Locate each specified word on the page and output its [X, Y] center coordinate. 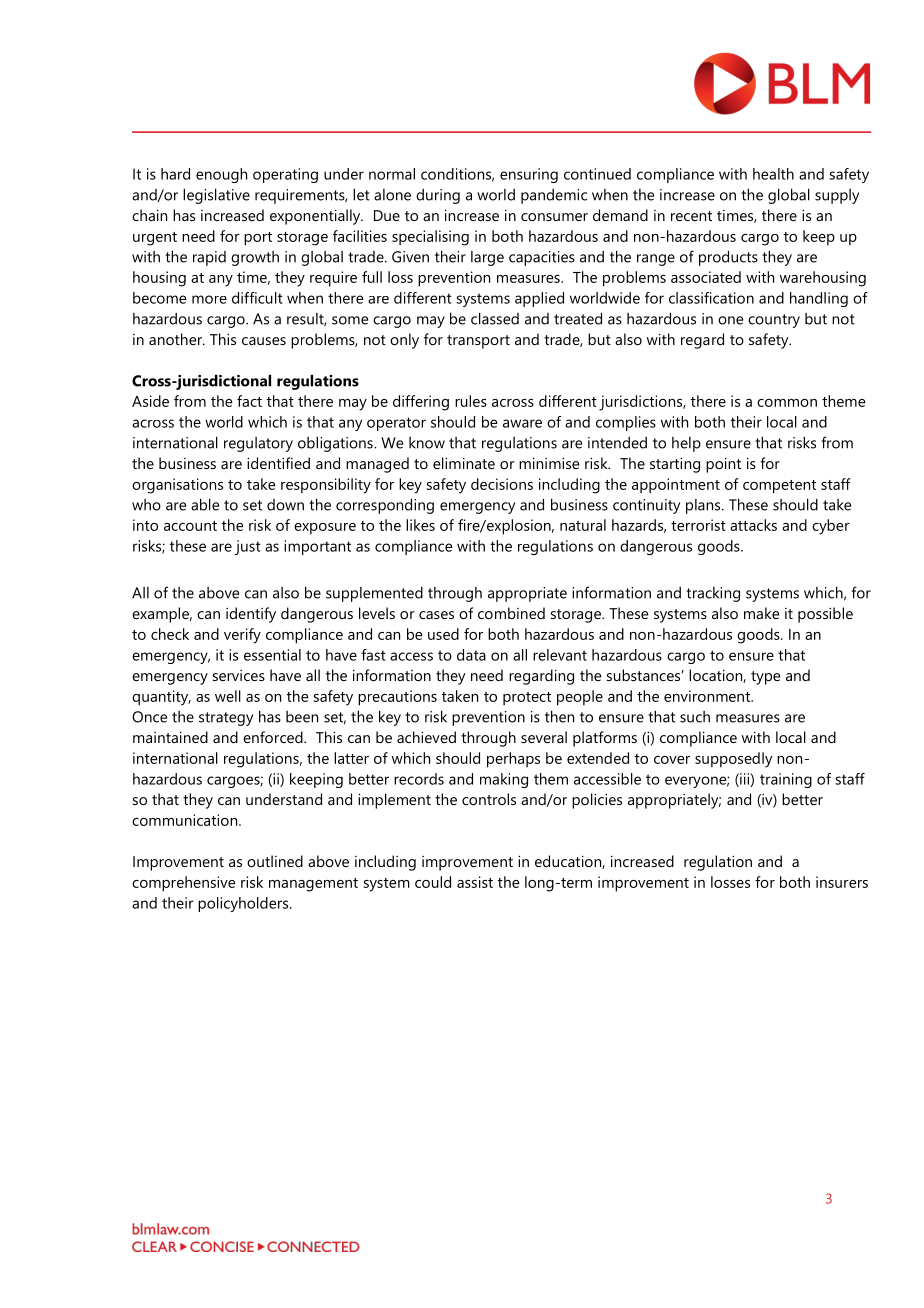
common [787, 403]
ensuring [529, 175]
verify [242, 636]
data [471, 655]
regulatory [258, 444]
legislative [216, 196]
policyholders [244, 904]
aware [522, 423]
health [773, 174]
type [765, 678]
